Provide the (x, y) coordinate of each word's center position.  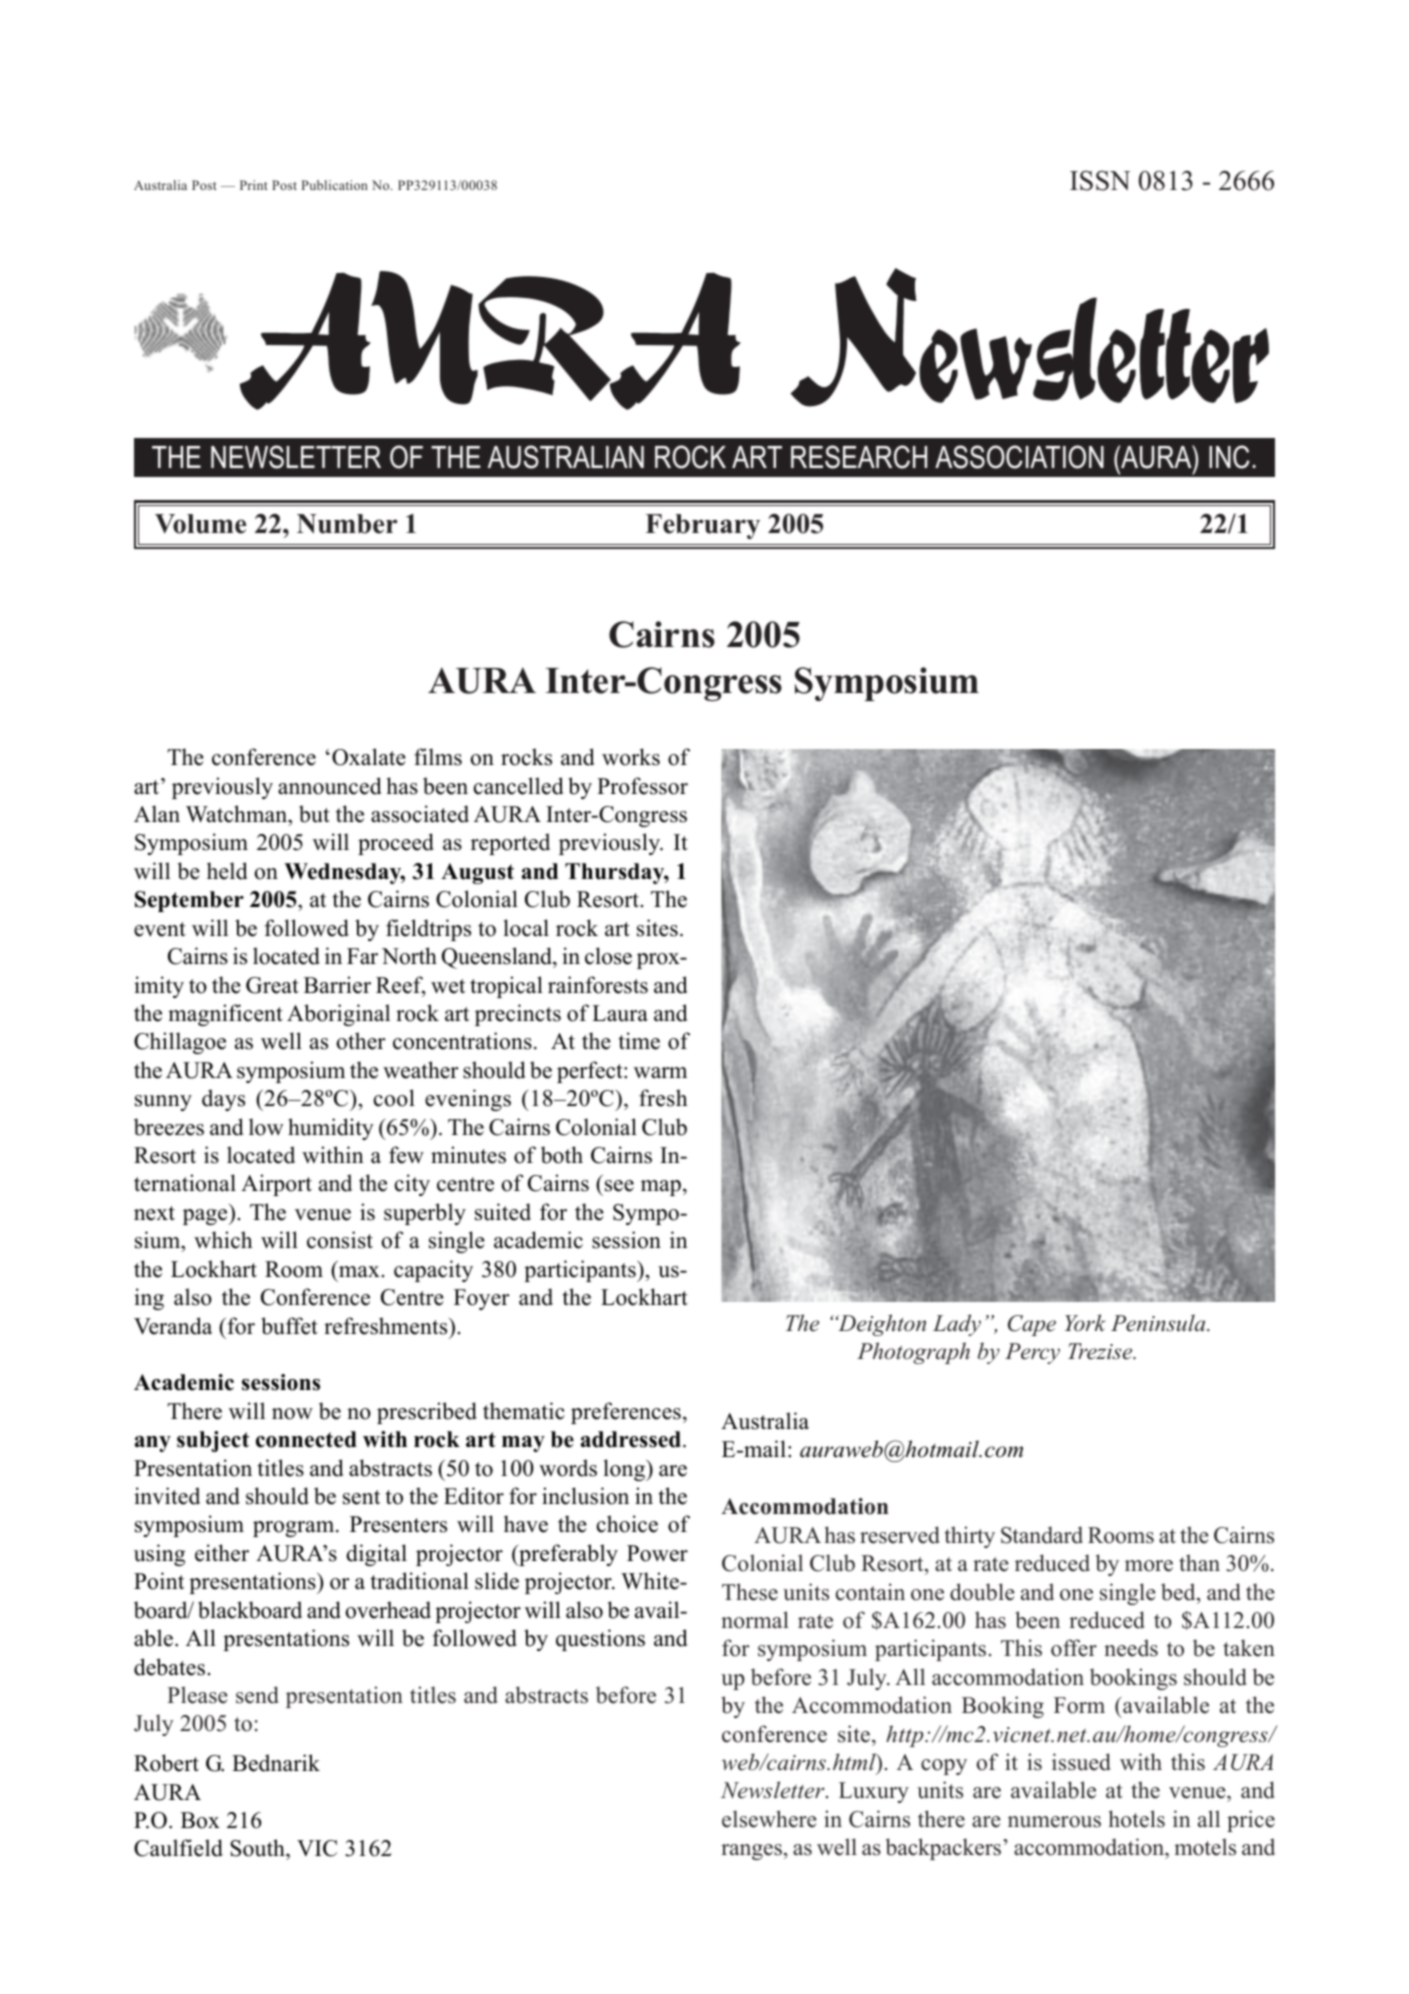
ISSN (1100, 180)
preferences (626, 1413)
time (639, 1041)
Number (347, 524)
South (258, 1849)
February (703, 526)
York (1085, 1323)
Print (254, 185)
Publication (335, 185)
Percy (1032, 1353)
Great (272, 985)
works (631, 757)
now (292, 1414)
